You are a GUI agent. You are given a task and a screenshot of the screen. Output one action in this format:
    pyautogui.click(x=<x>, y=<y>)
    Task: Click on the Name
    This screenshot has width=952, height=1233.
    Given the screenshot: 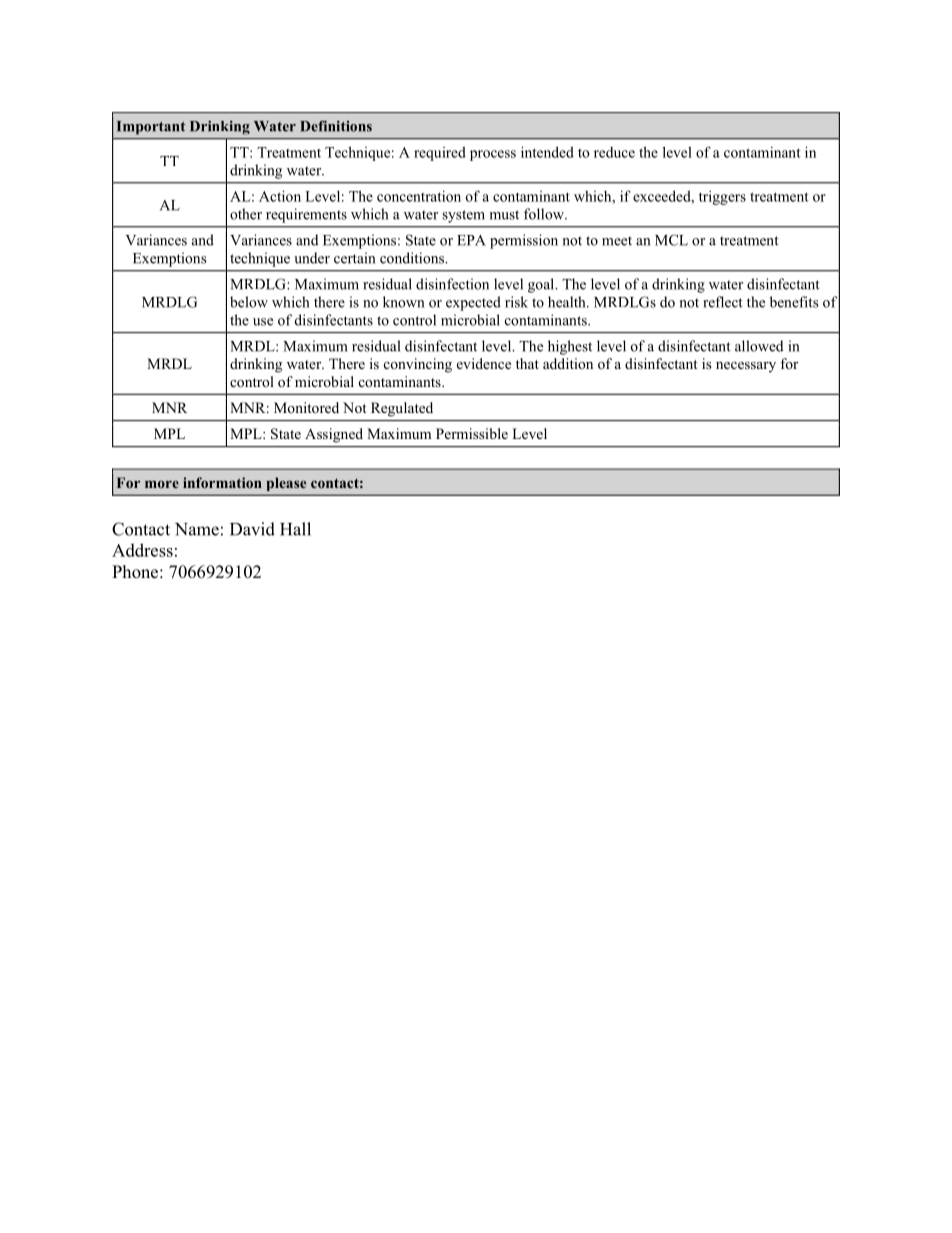 What is the action you would take?
    pyautogui.click(x=197, y=529)
